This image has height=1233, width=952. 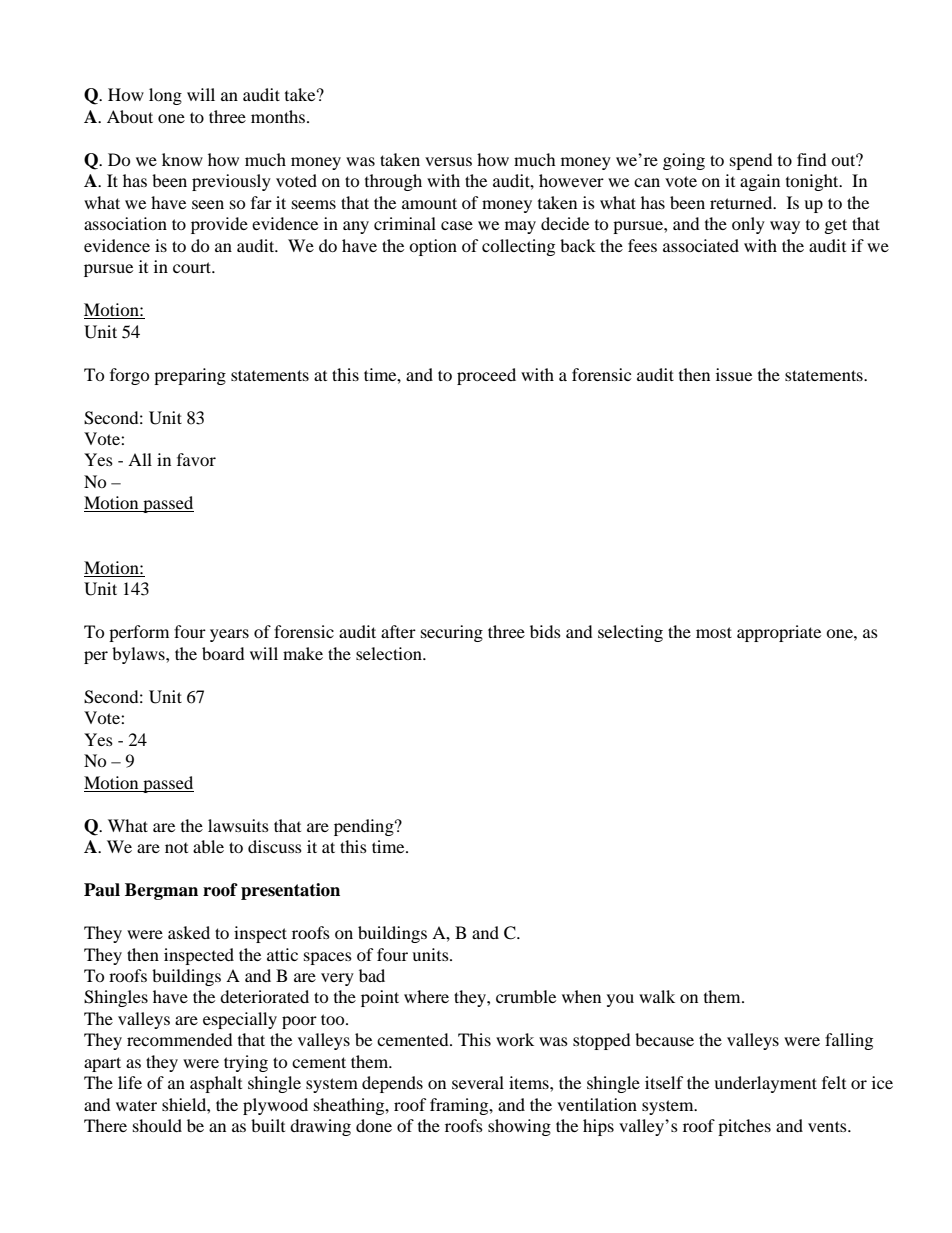 I want to click on should, so click(x=157, y=1125).
